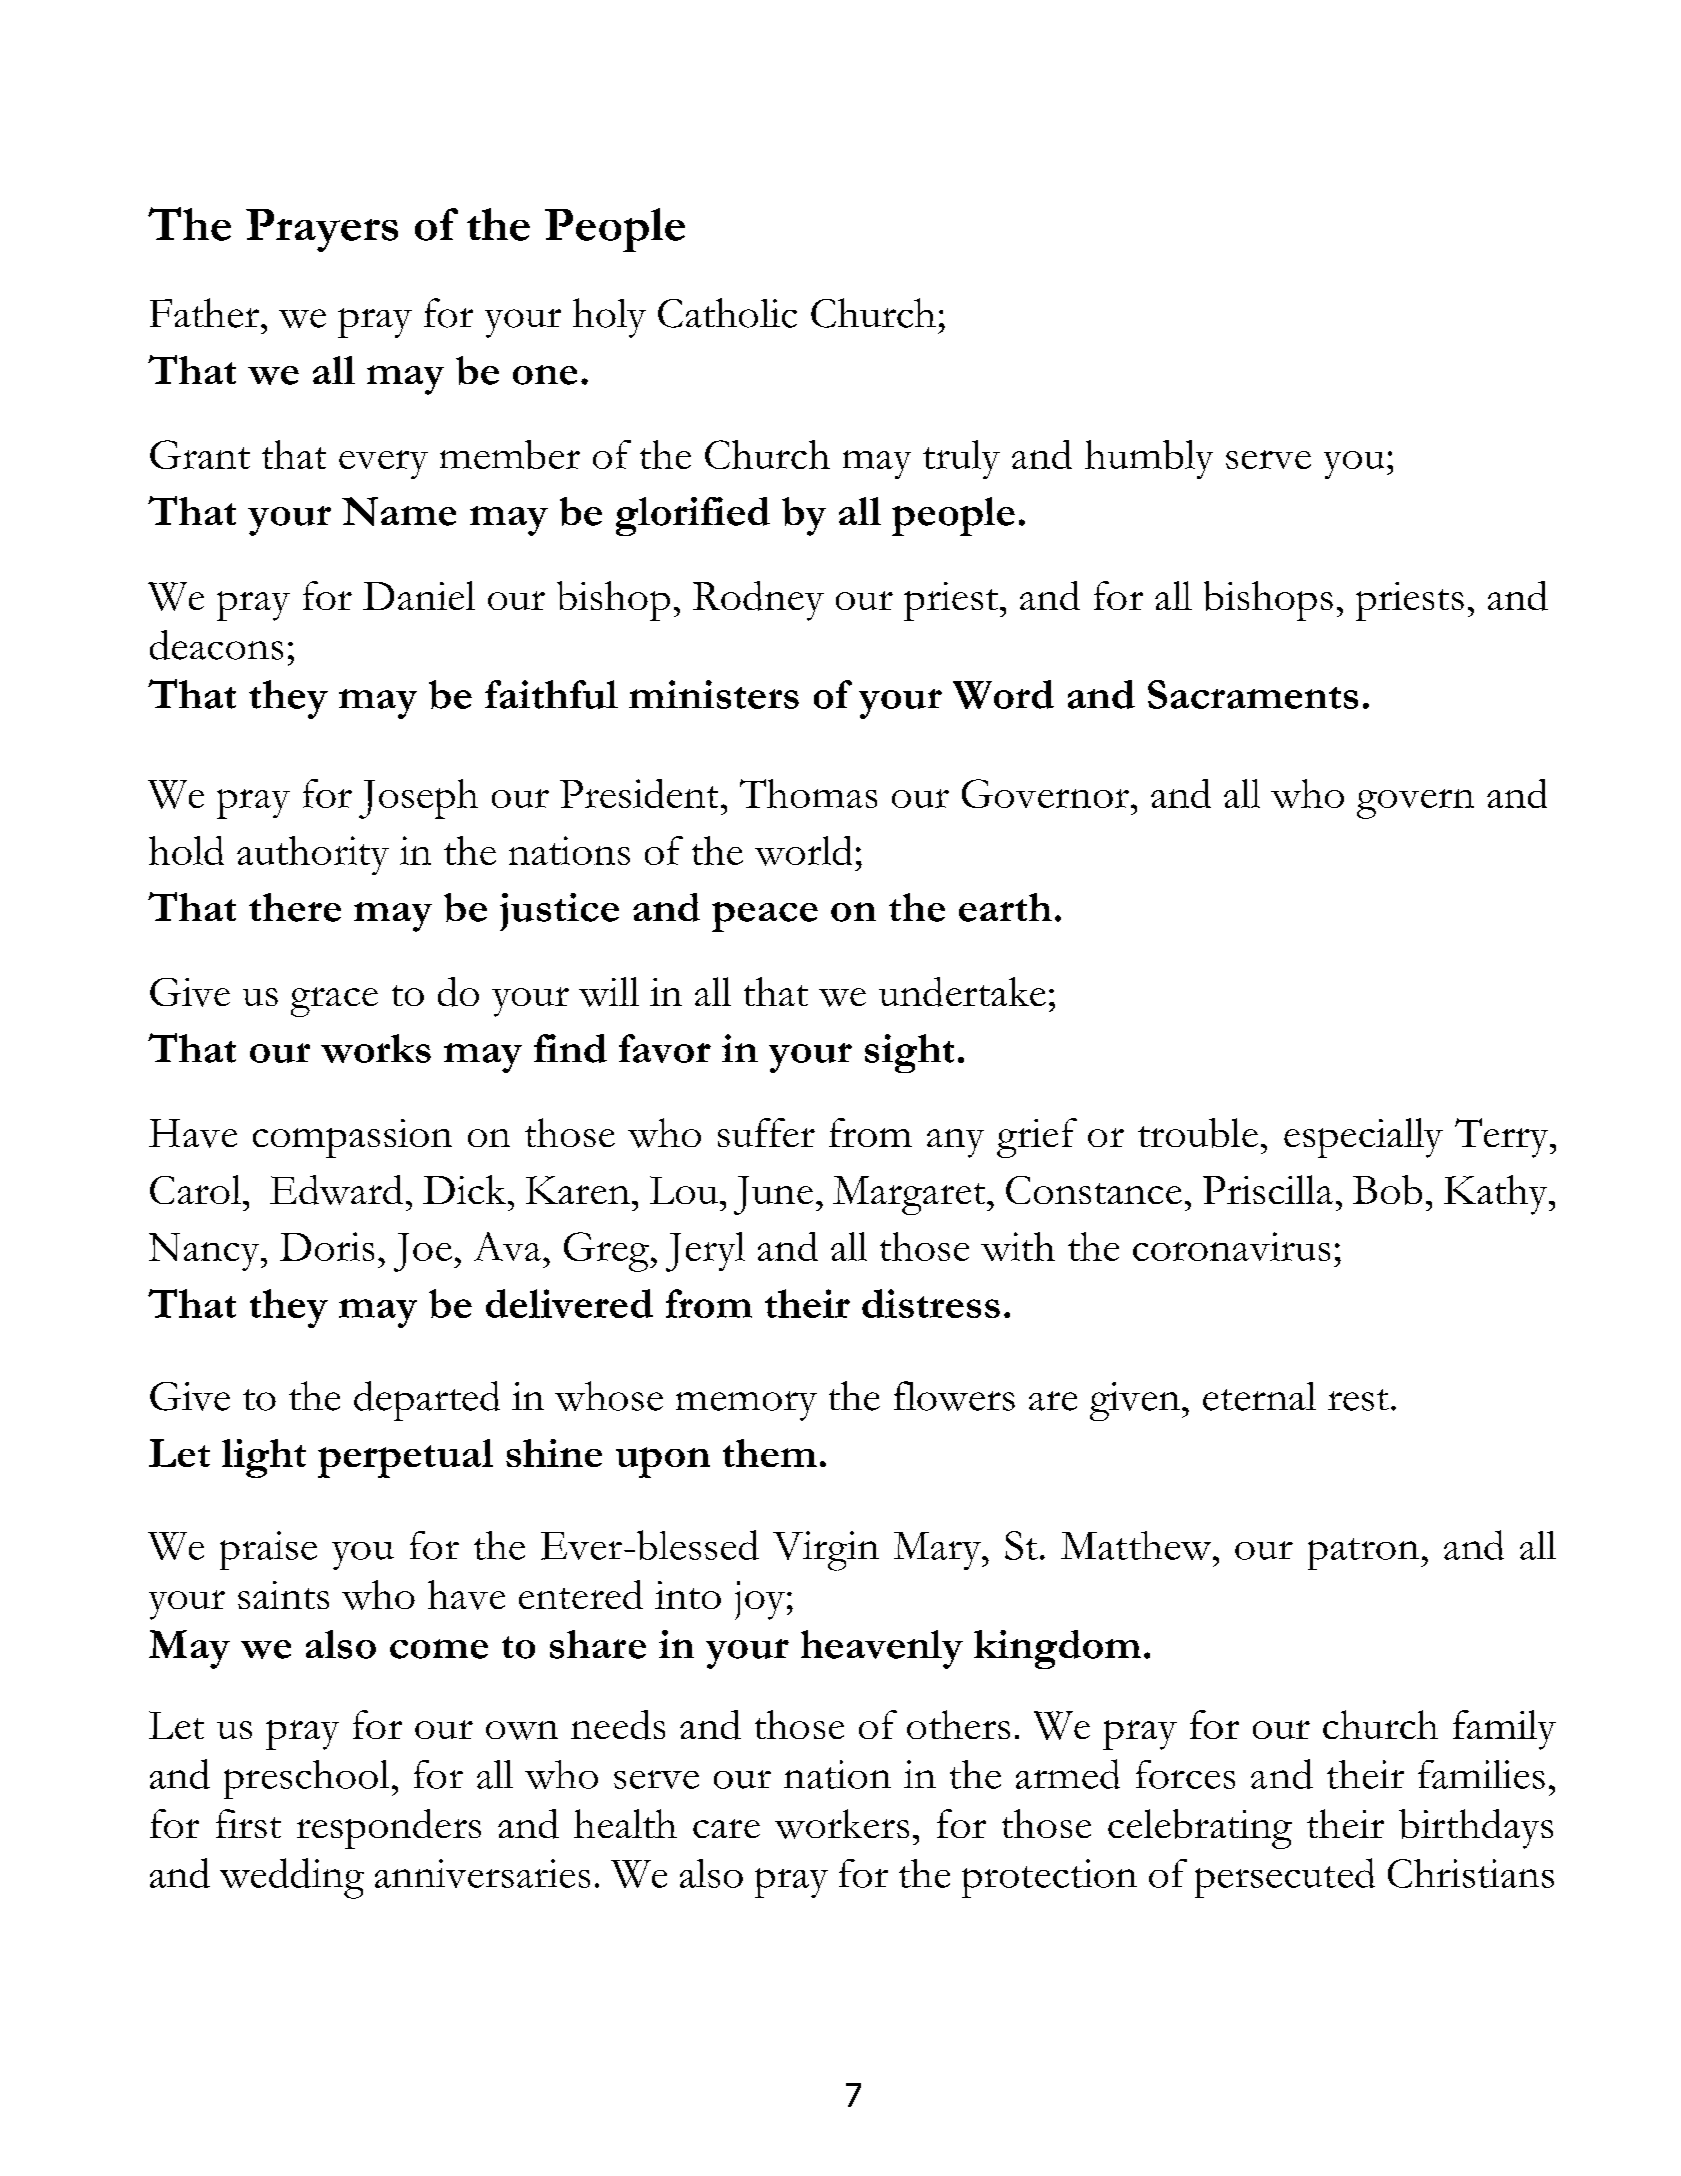 The height and width of the document is (2176, 1681). Describe the element at coordinates (842, 1824) in the document. I see `workers` at that location.
